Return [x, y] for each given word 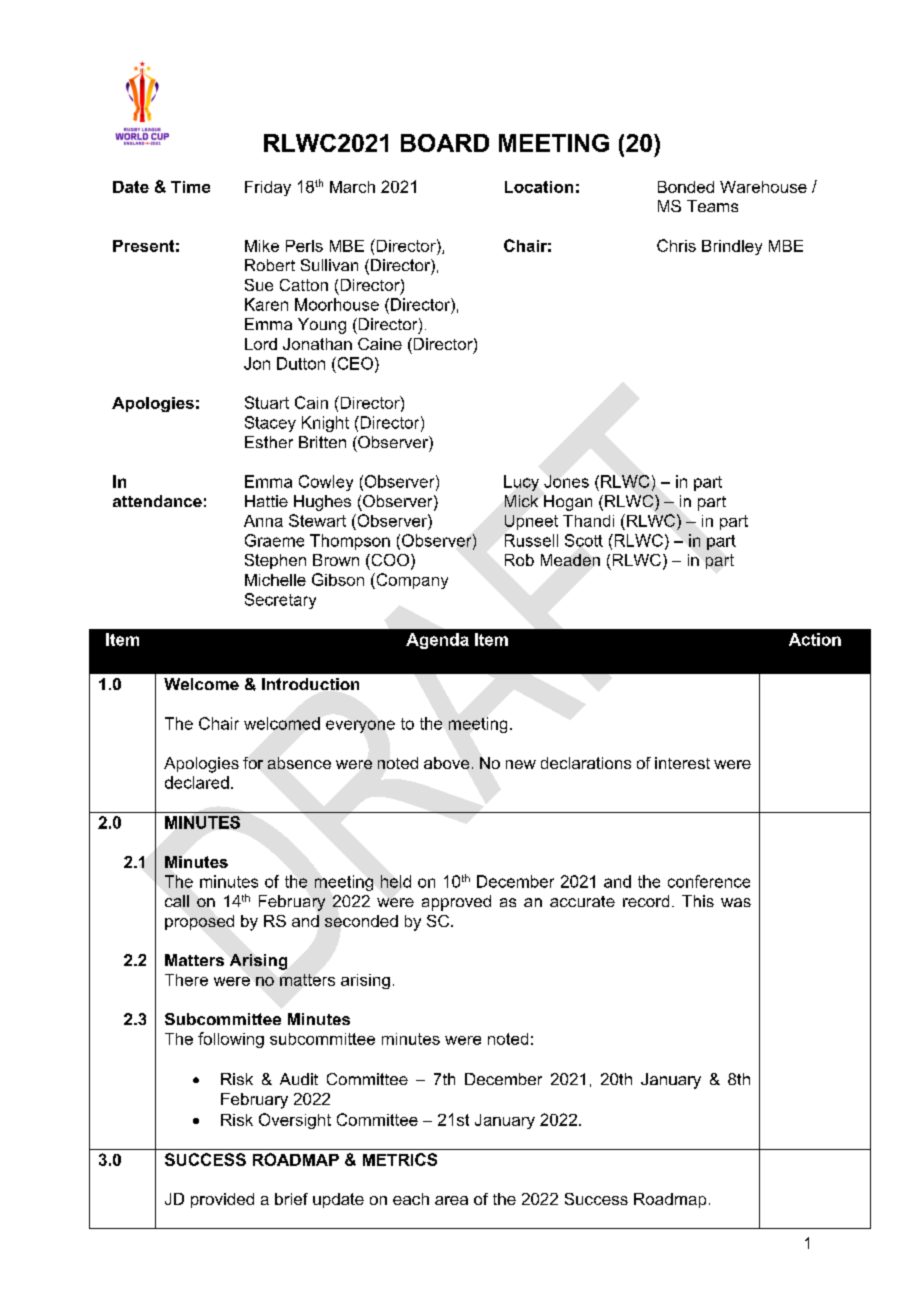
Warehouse [763, 187]
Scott [584, 540]
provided [222, 1200]
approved [456, 903]
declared [197, 782]
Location [539, 187]
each [411, 1199]
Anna [263, 521]
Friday [268, 188]
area [451, 1200]
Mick [521, 501]
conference [709, 881]
